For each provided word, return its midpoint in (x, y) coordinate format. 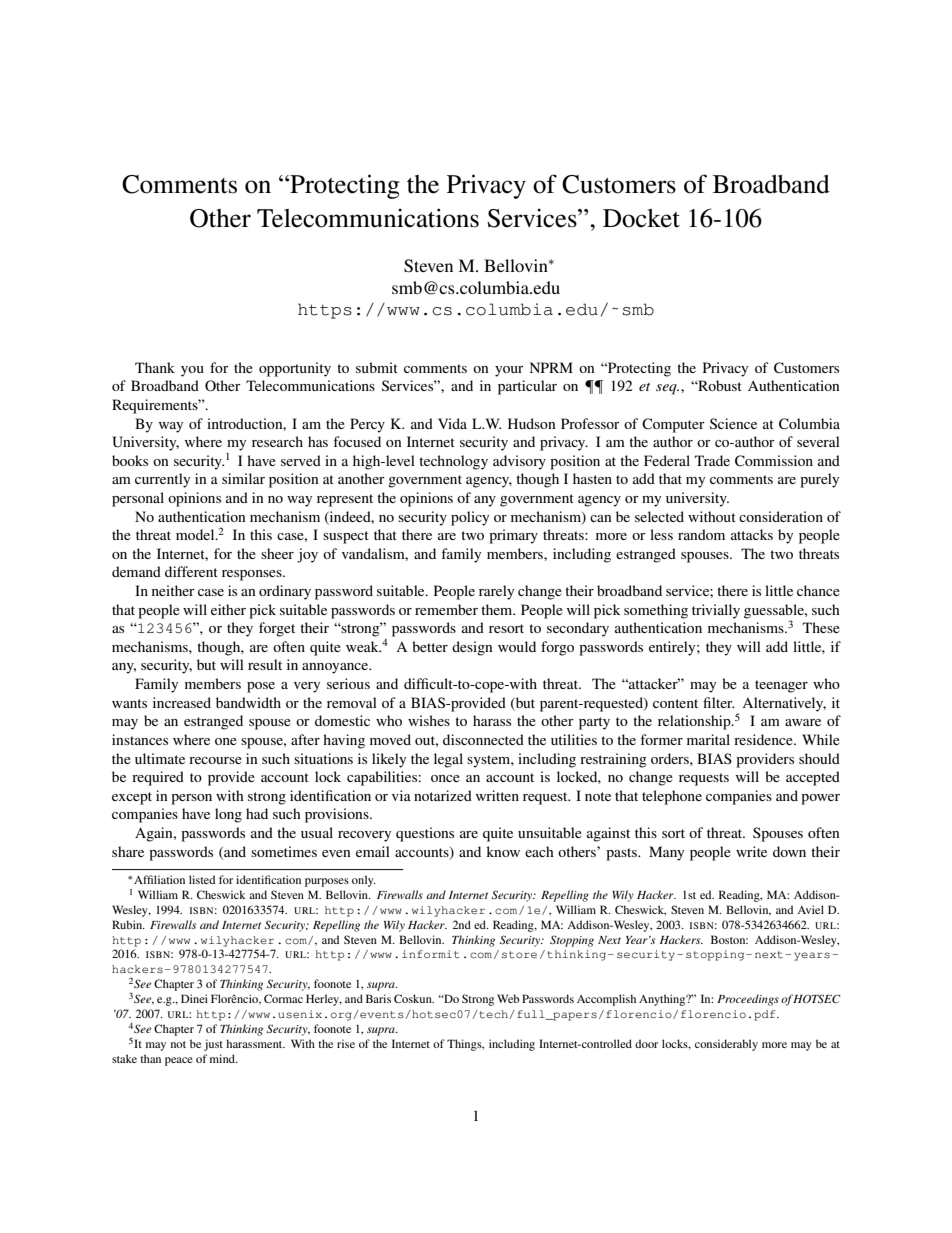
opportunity (295, 369)
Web (508, 998)
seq (667, 389)
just (213, 1045)
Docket (641, 218)
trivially (716, 611)
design (472, 648)
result (265, 664)
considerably (726, 1045)
